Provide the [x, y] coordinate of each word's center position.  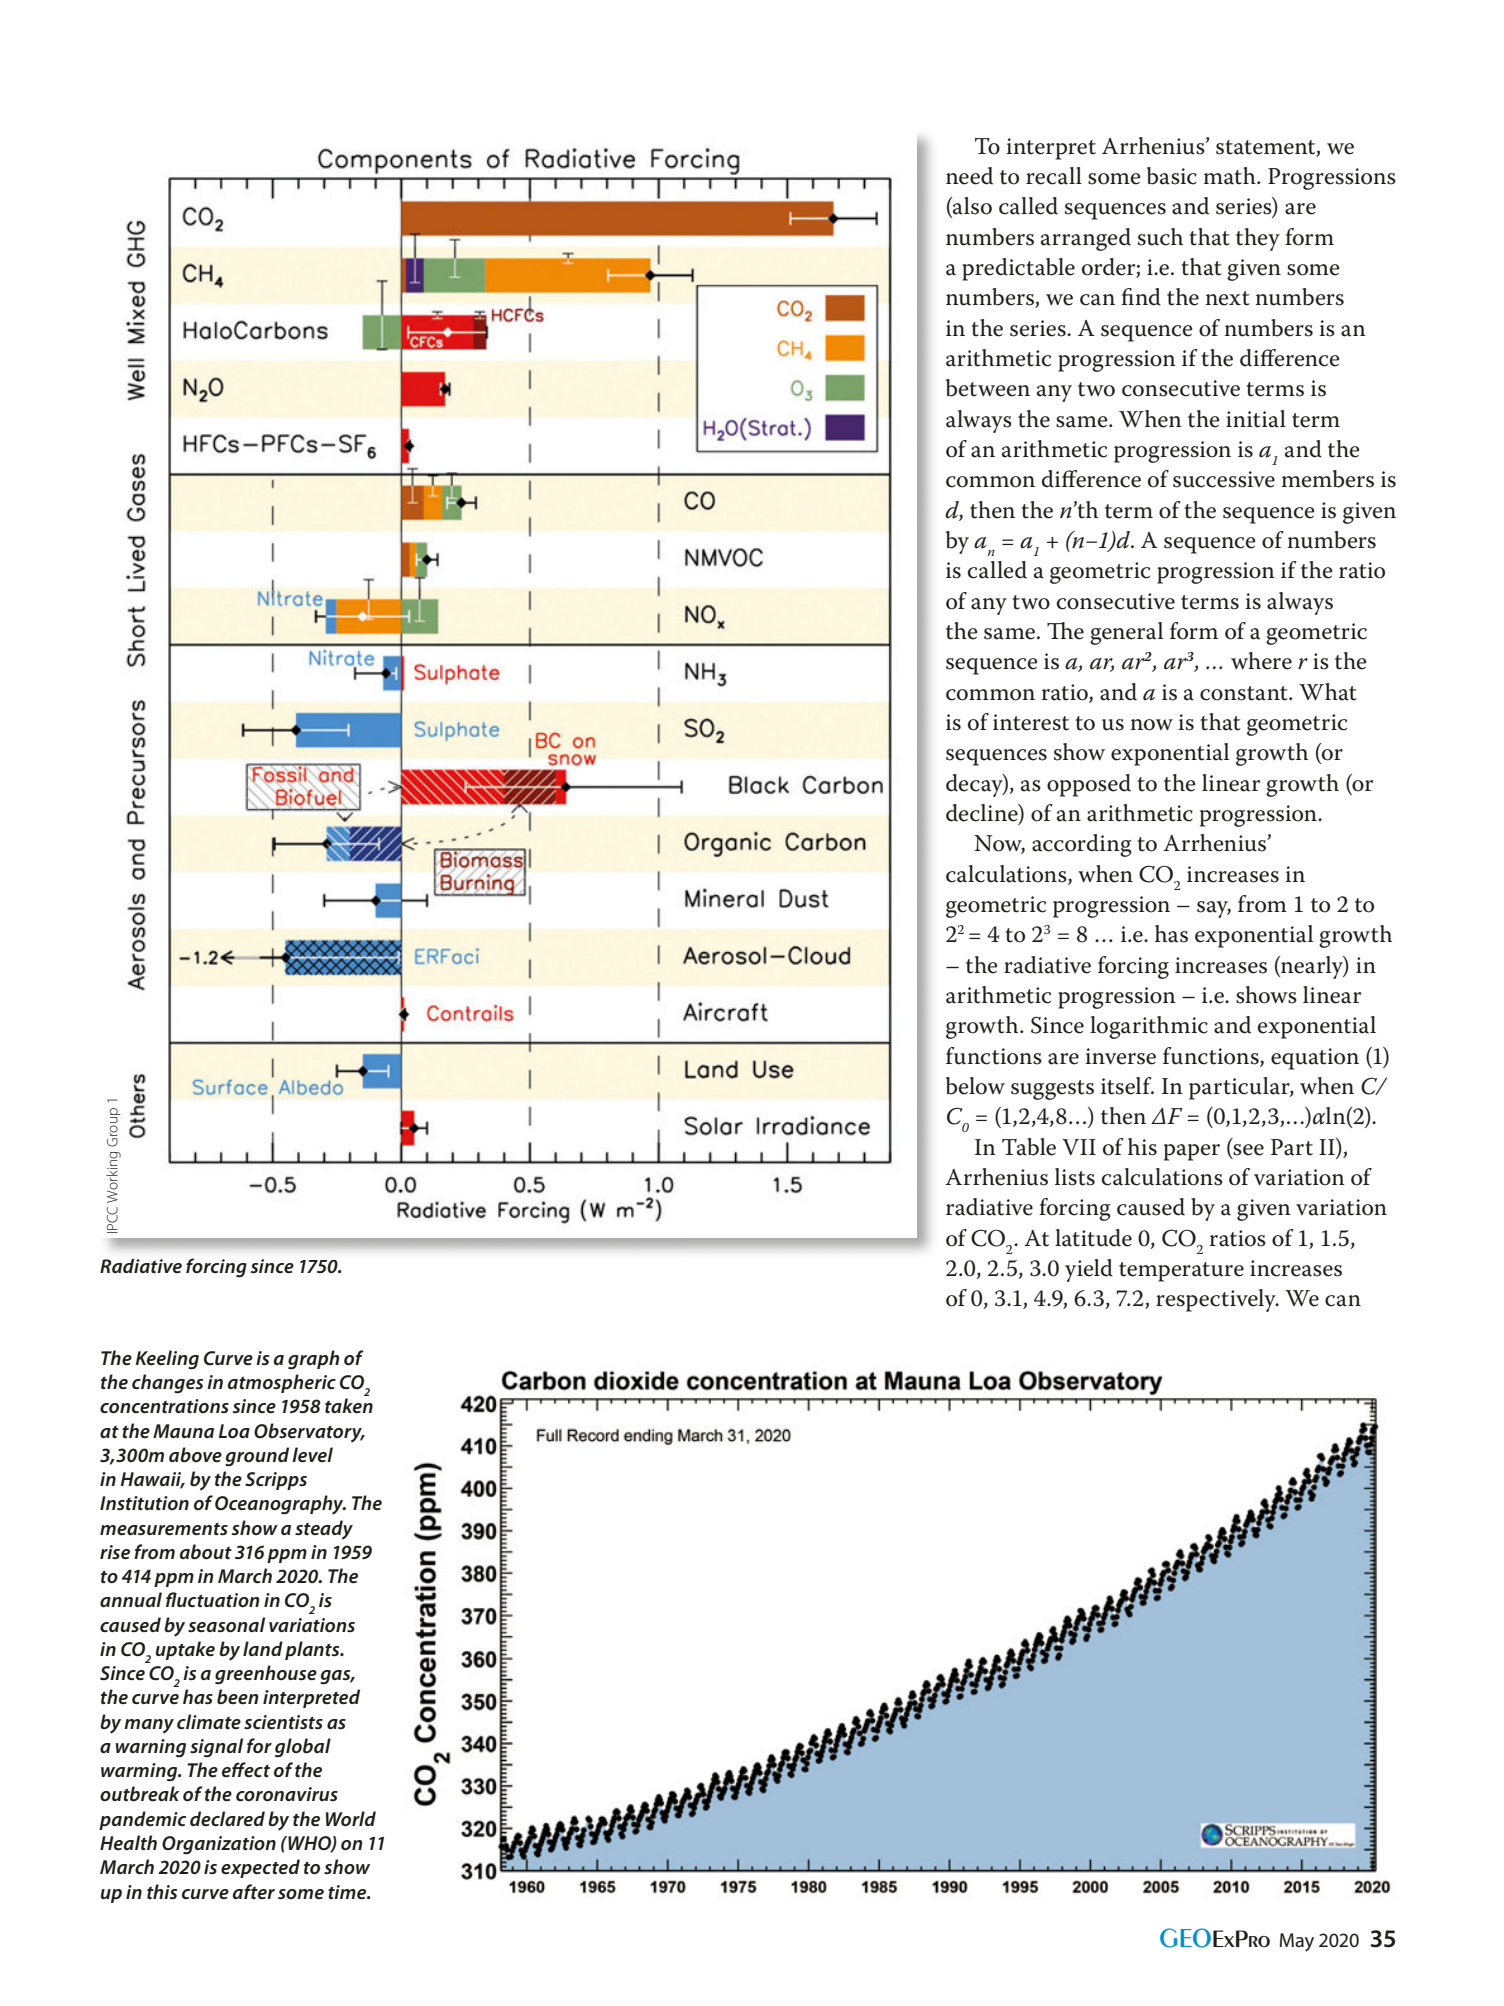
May [1296, 1942]
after [254, 1891]
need [969, 176]
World [351, 1819]
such [1160, 237]
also [971, 207]
